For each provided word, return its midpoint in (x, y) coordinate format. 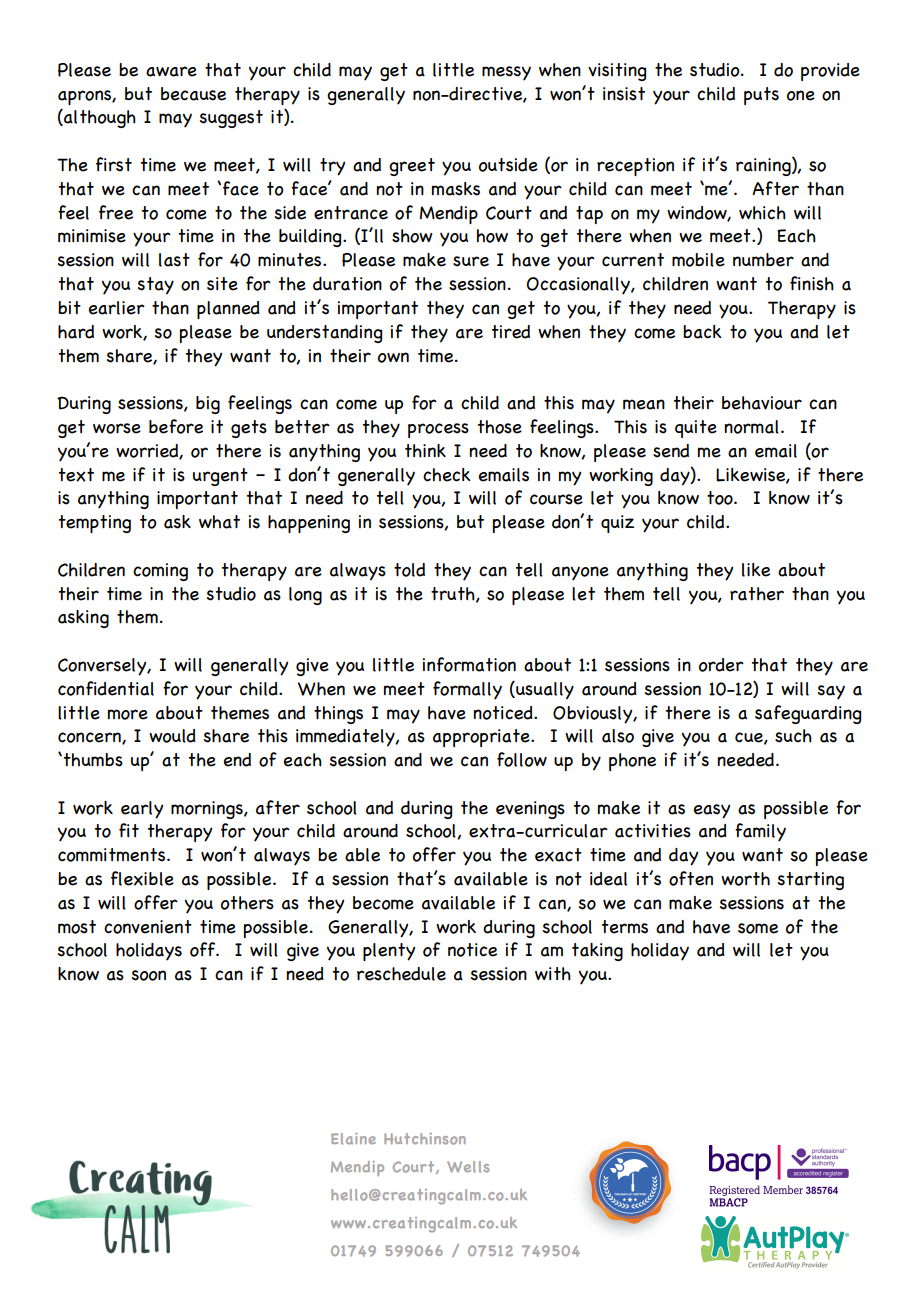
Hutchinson (425, 1139)
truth (454, 594)
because (193, 94)
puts (761, 96)
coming (160, 572)
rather (757, 594)
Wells (468, 1167)
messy (506, 73)
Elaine (353, 1139)
